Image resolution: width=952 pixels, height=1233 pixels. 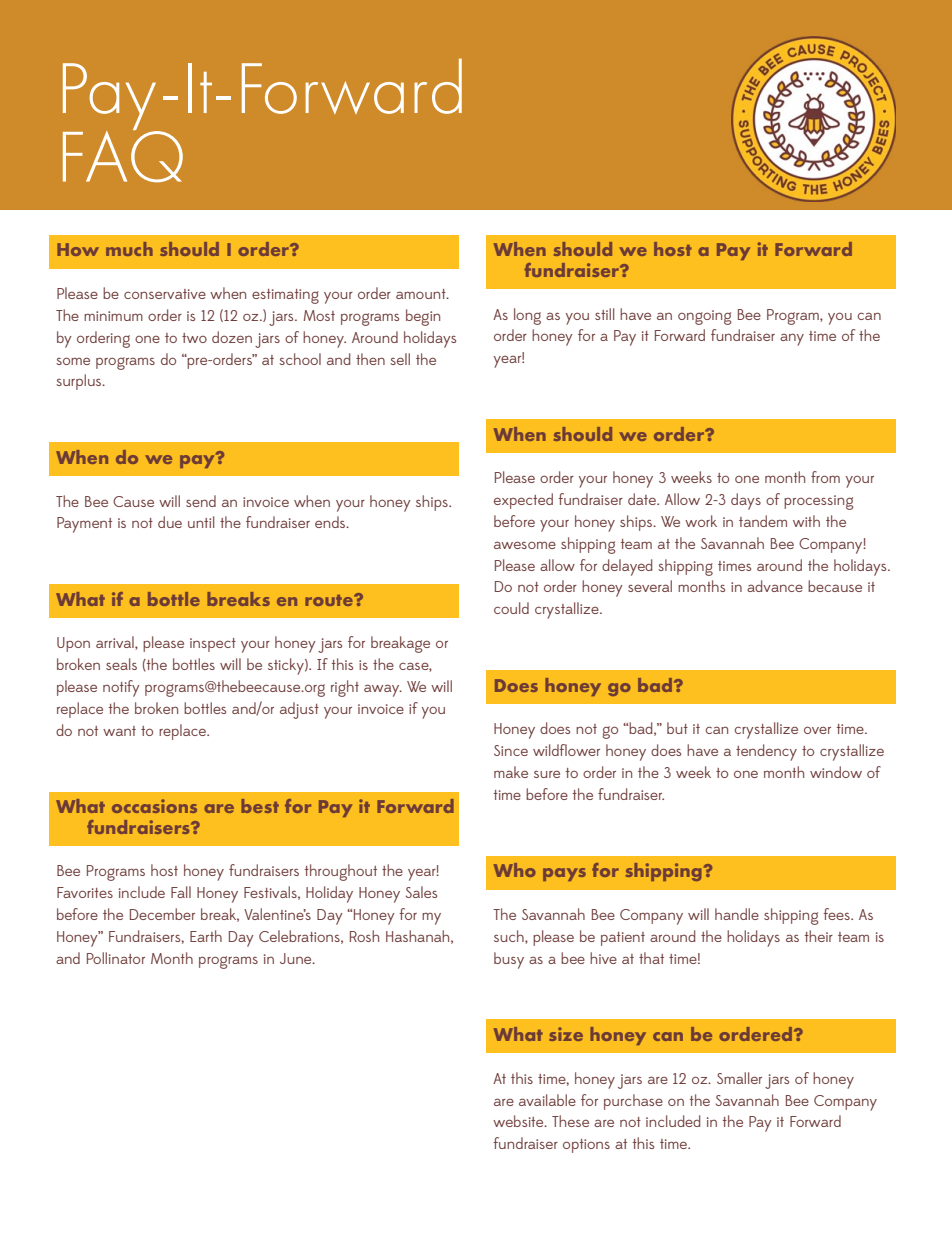 I want to click on could, so click(x=511, y=608).
